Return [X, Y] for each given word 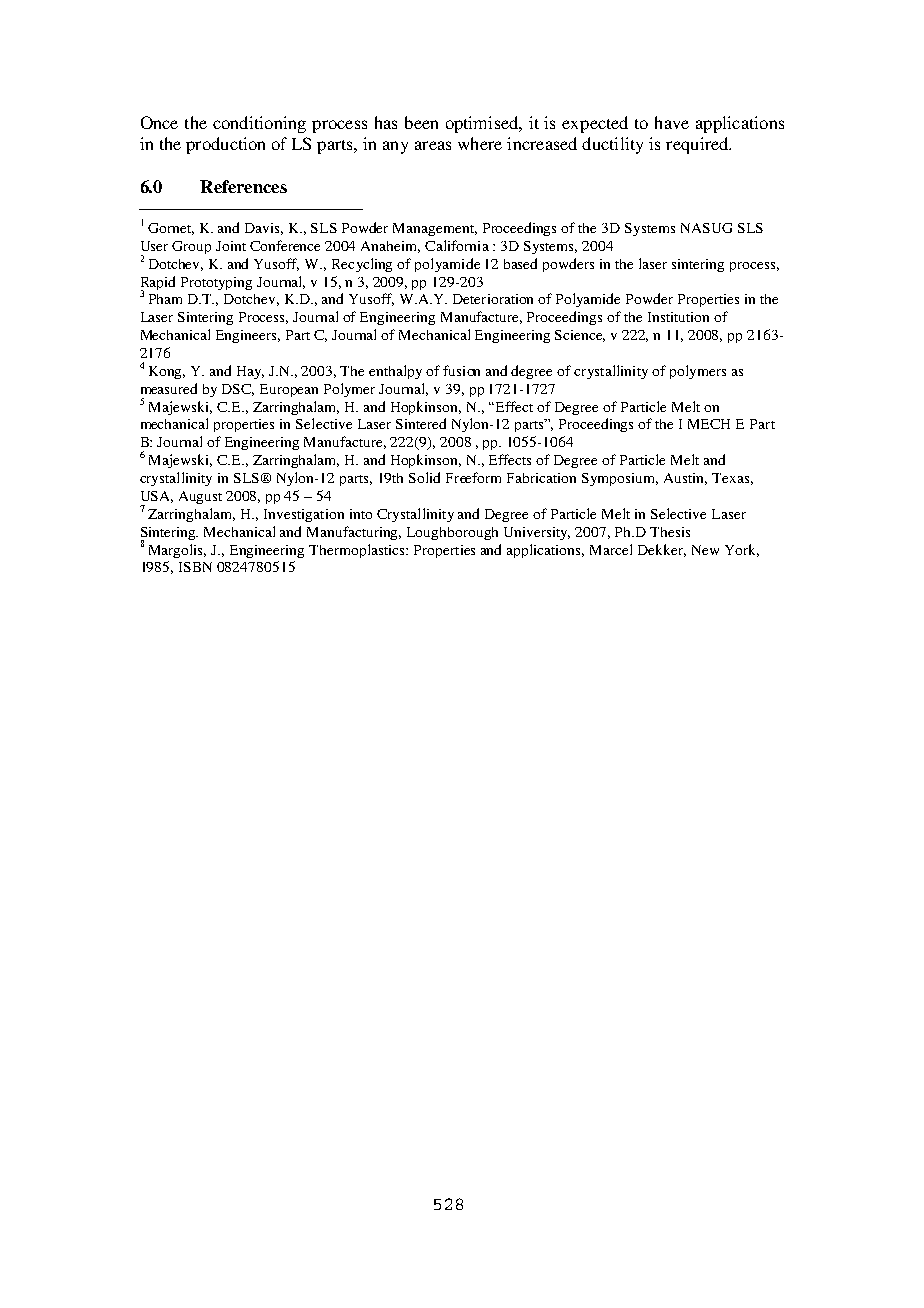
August [200, 497]
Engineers [248, 336]
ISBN [195, 567]
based [520, 263]
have [672, 122]
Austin [685, 479]
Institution [678, 317]
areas [433, 145]
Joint [231, 246]
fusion [461, 370]
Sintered [421, 423]
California [457, 245]
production [225, 145]
